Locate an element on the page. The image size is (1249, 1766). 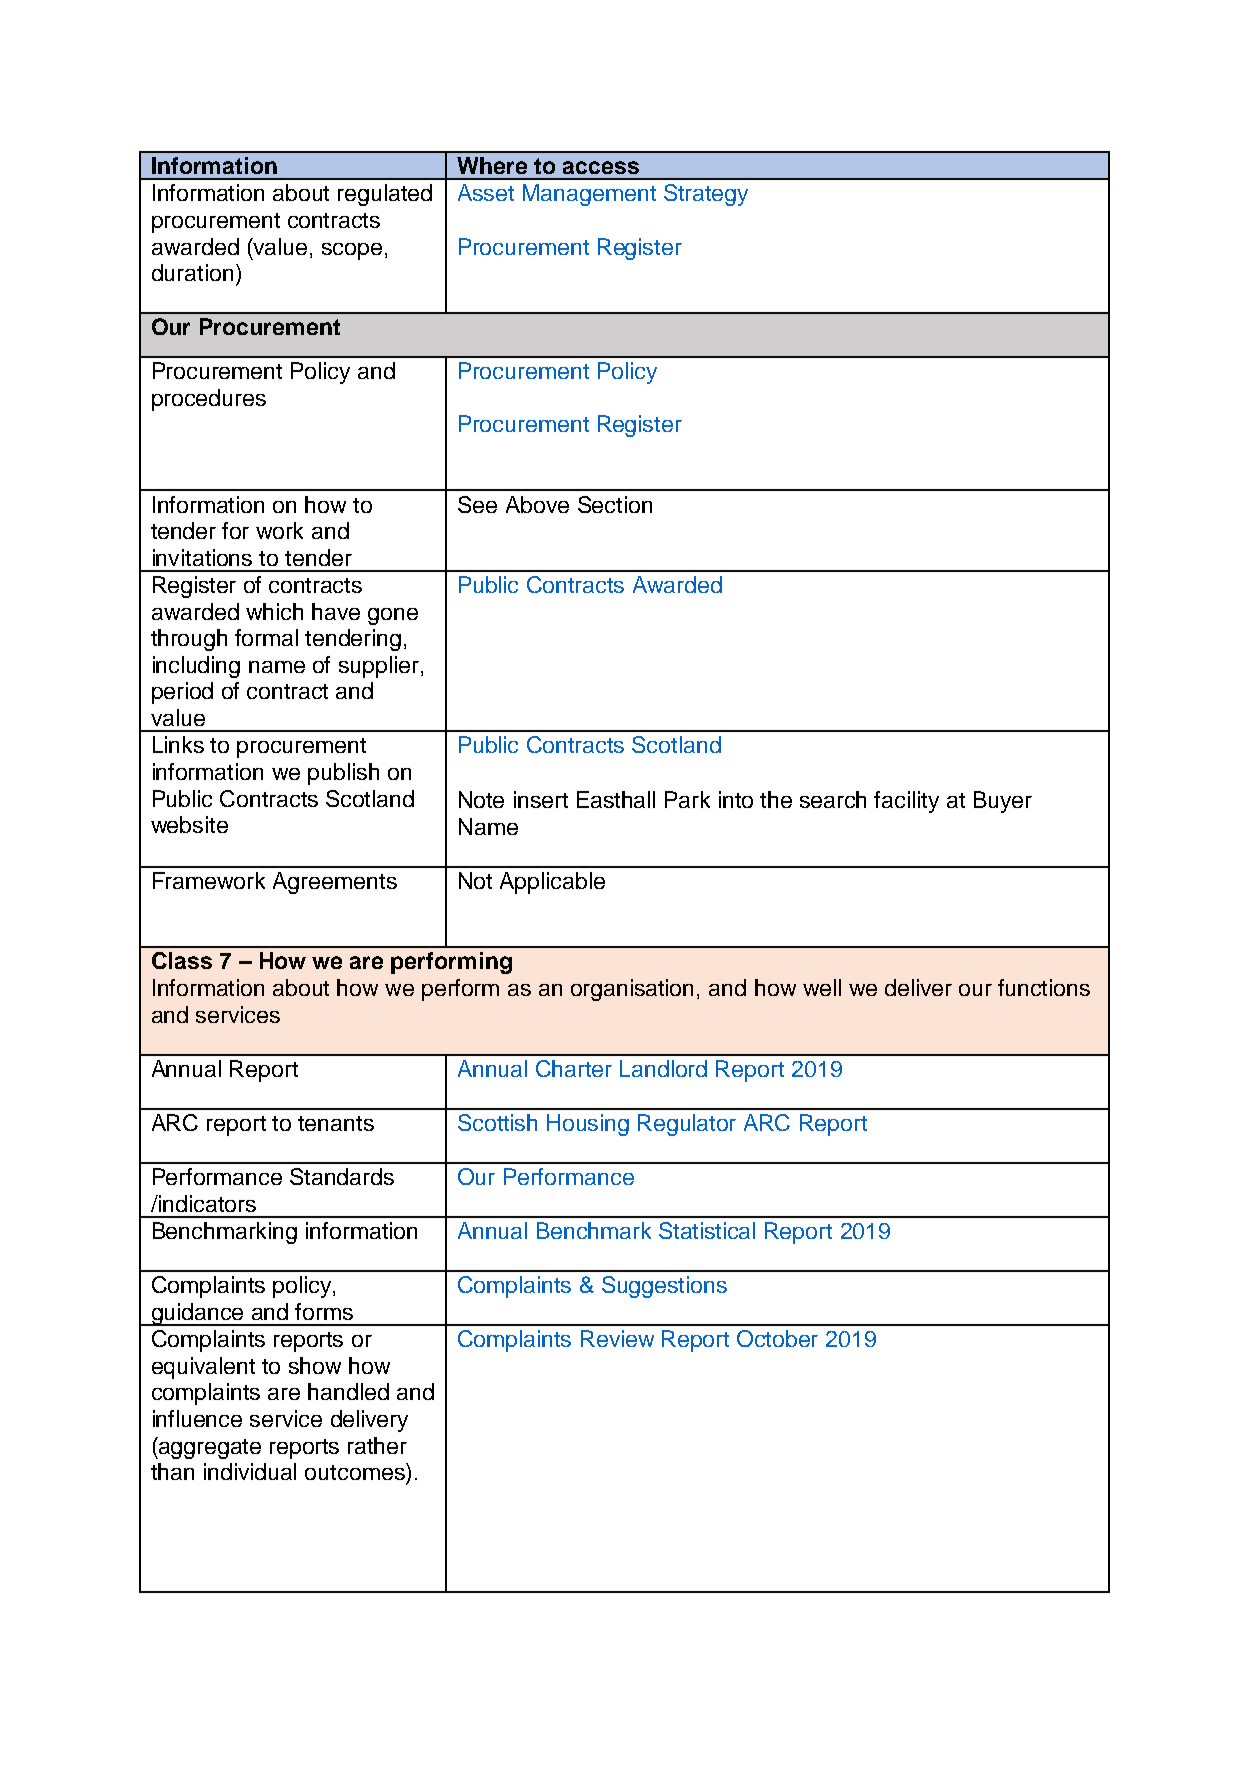
facility is located at coordinates (906, 802).
